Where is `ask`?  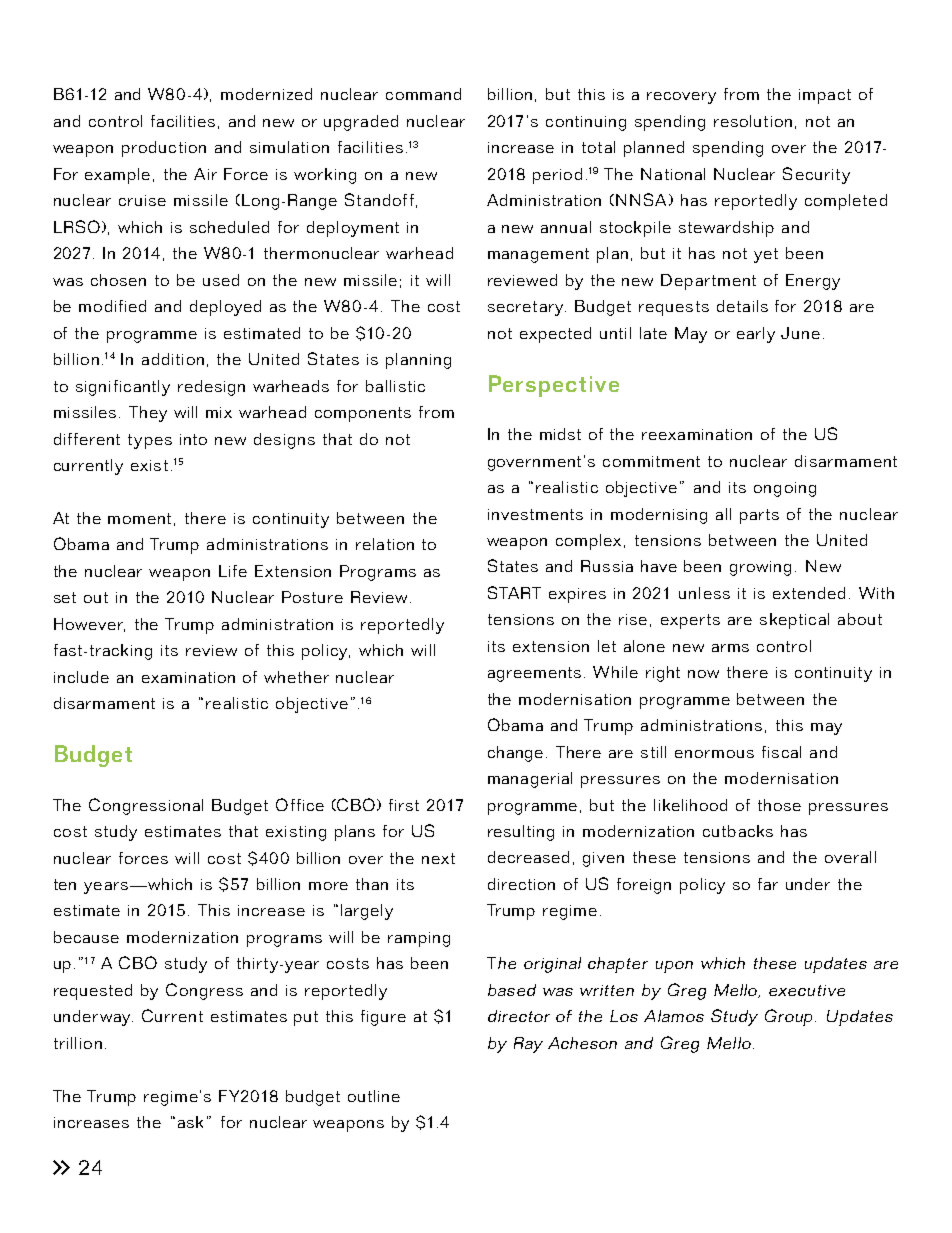
ask is located at coordinates (190, 1122).
